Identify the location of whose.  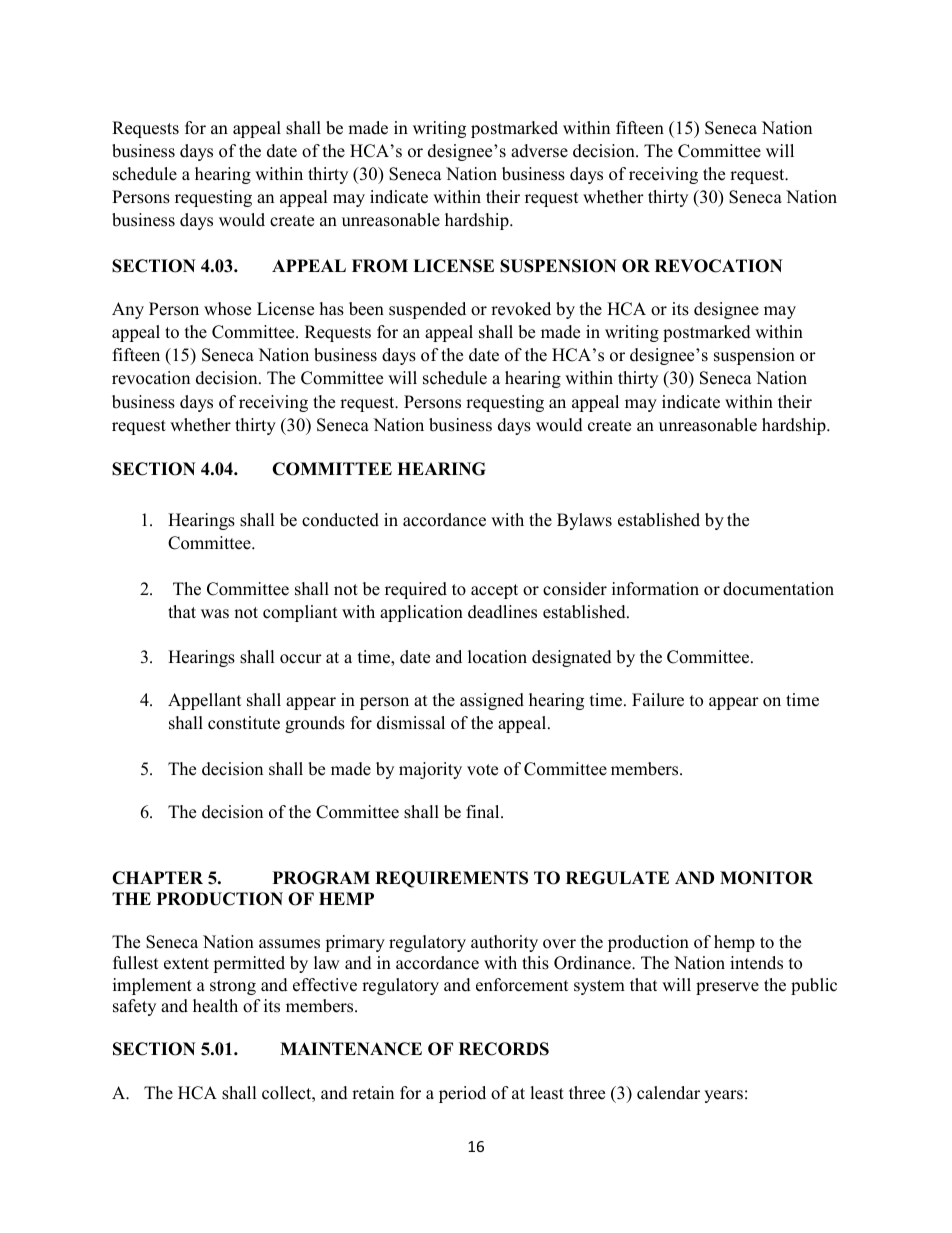
(227, 309).
